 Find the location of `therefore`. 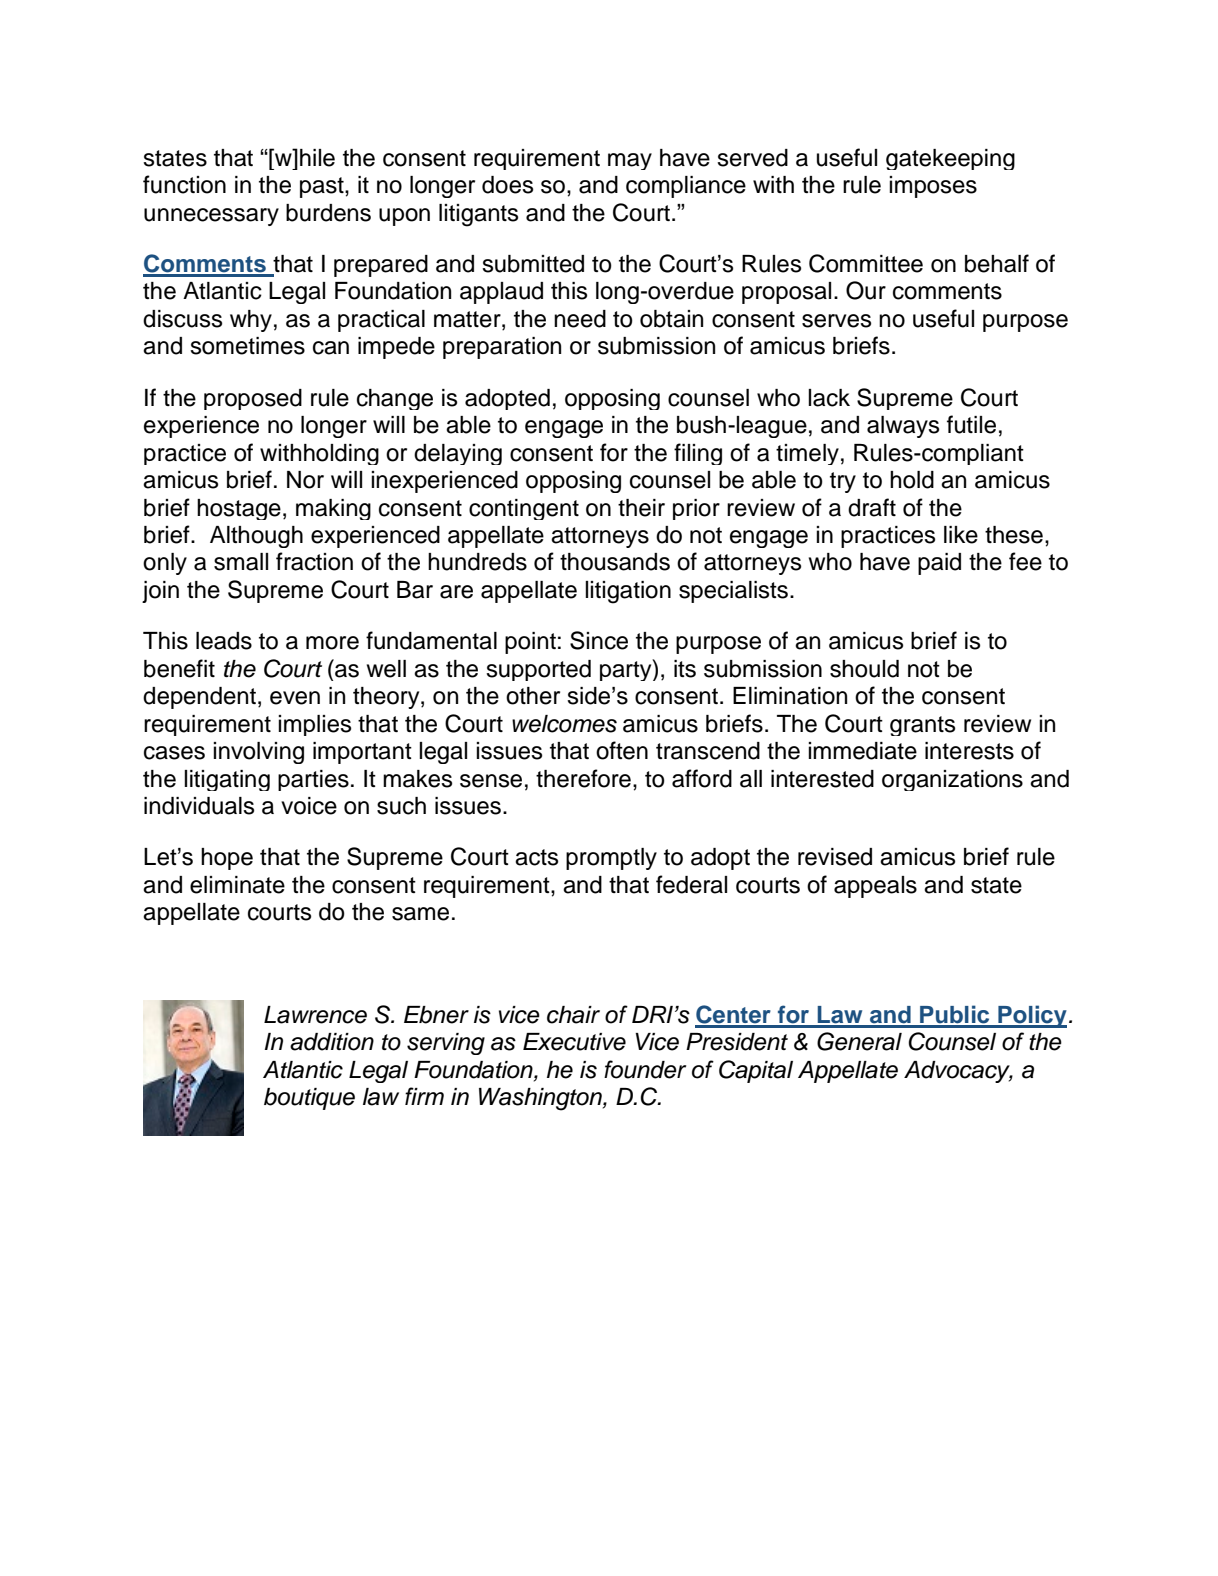

therefore is located at coordinates (583, 778).
